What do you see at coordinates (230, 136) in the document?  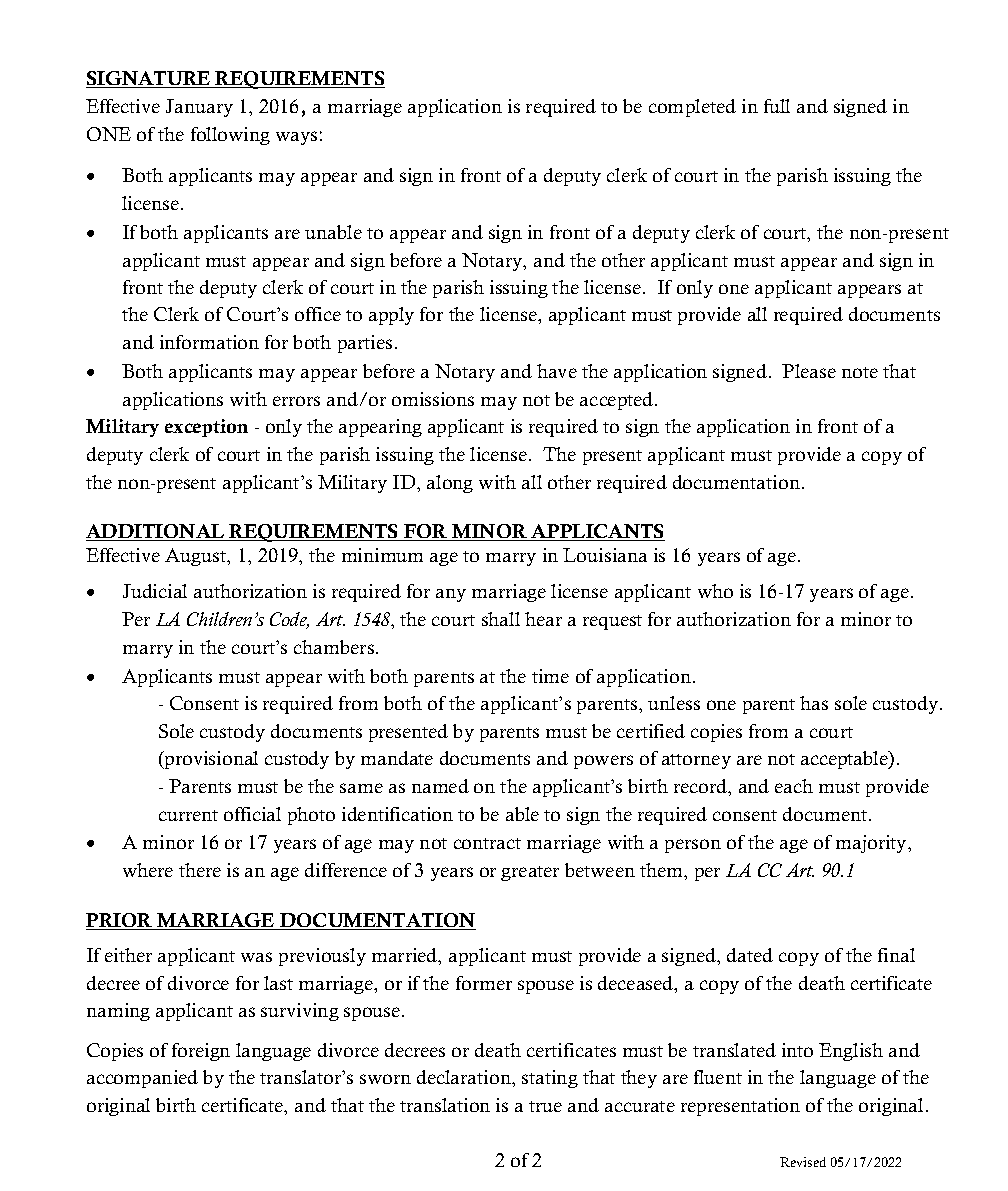 I see `following` at bounding box center [230, 136].
